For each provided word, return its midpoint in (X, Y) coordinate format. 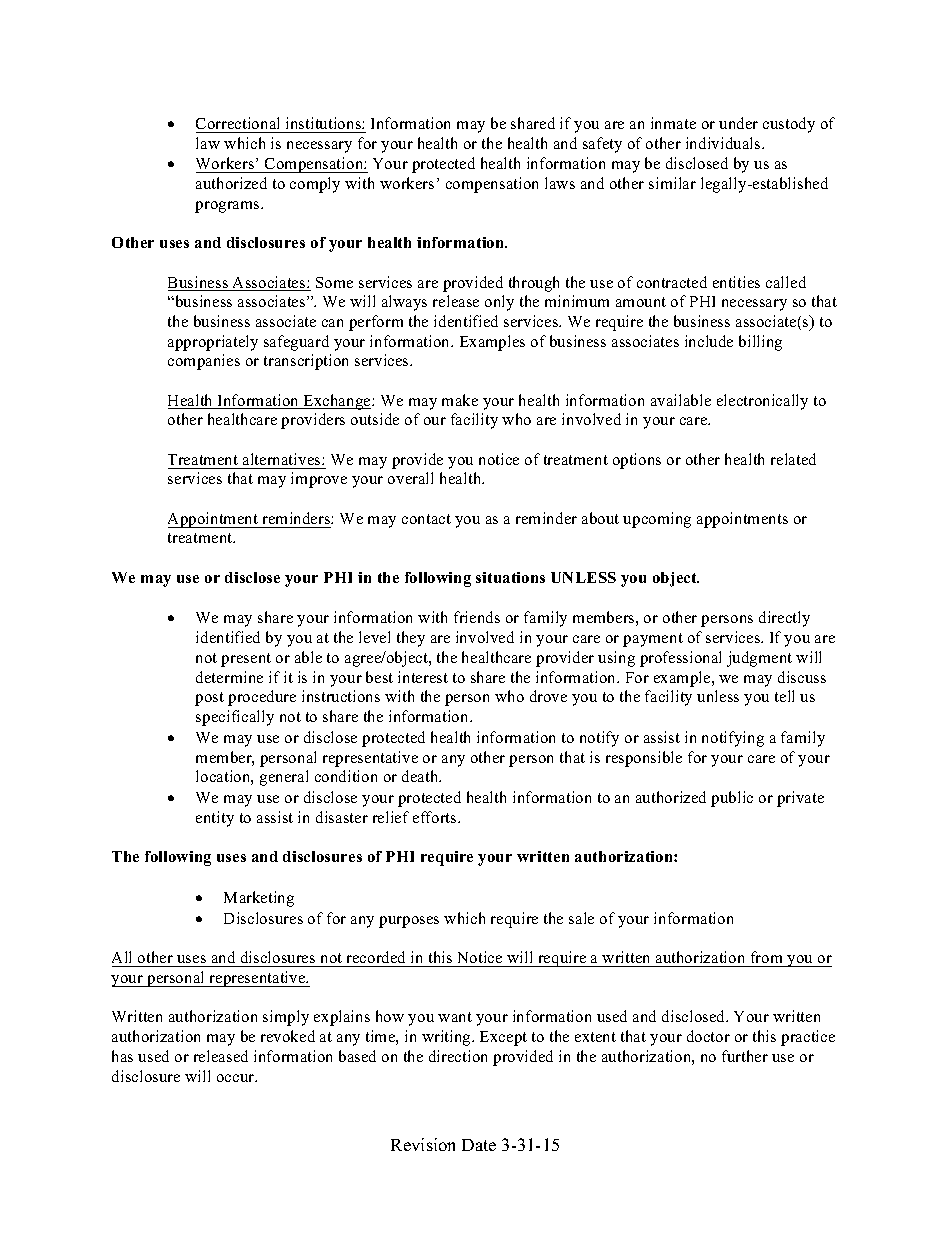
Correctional (237, 123)
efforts (436, 817)
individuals (724, 143)
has (122, 1056)
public (732, 799)
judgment (759, 659)
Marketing (259, 899)
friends (477, 617)
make (460, 400)
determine (229, 677)
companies (204, 362)
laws (560, 183)
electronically (762, 402)
